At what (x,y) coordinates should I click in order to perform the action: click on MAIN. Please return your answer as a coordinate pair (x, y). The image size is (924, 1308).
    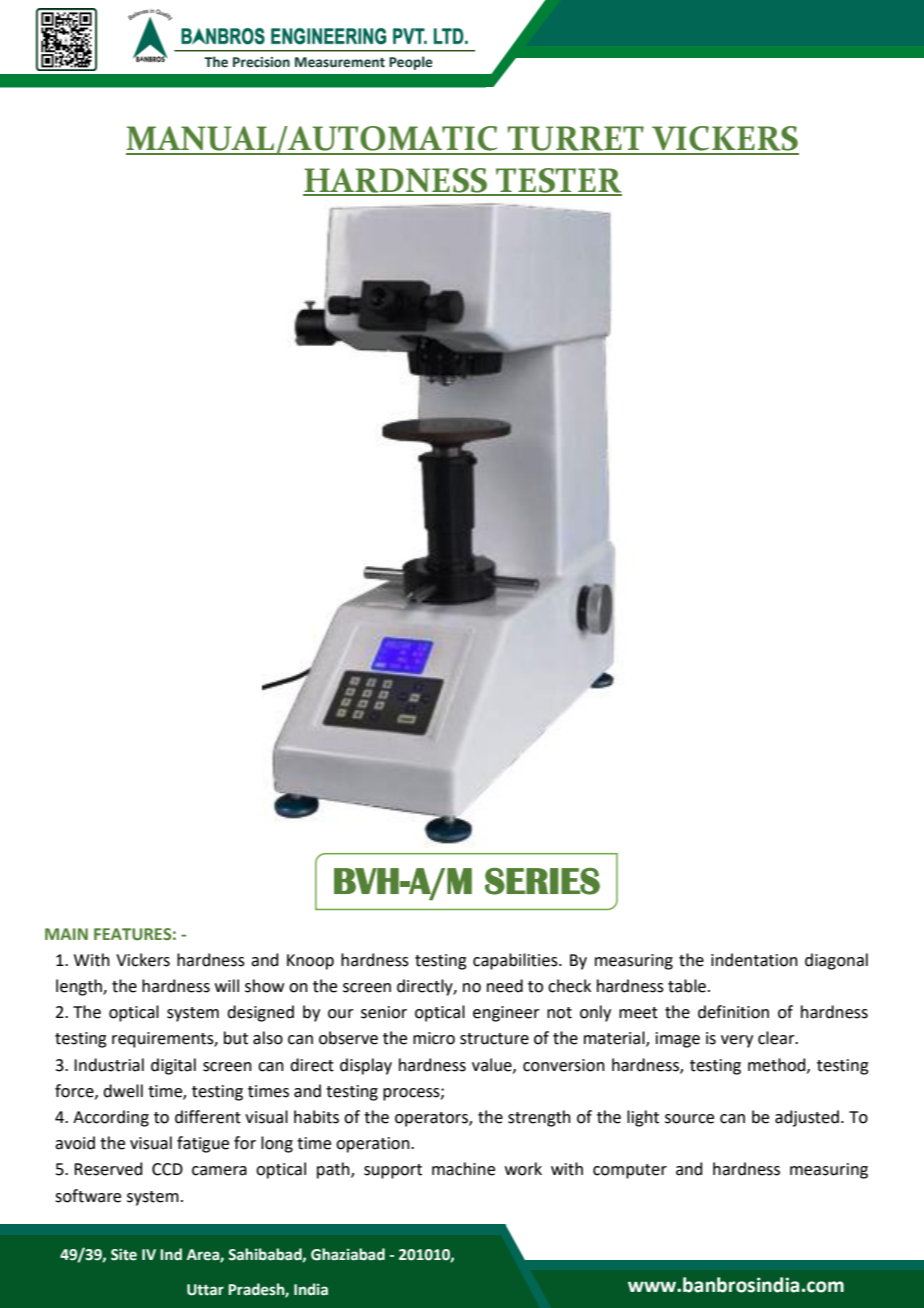
    Looking at the image, I should click on (66, 934).
